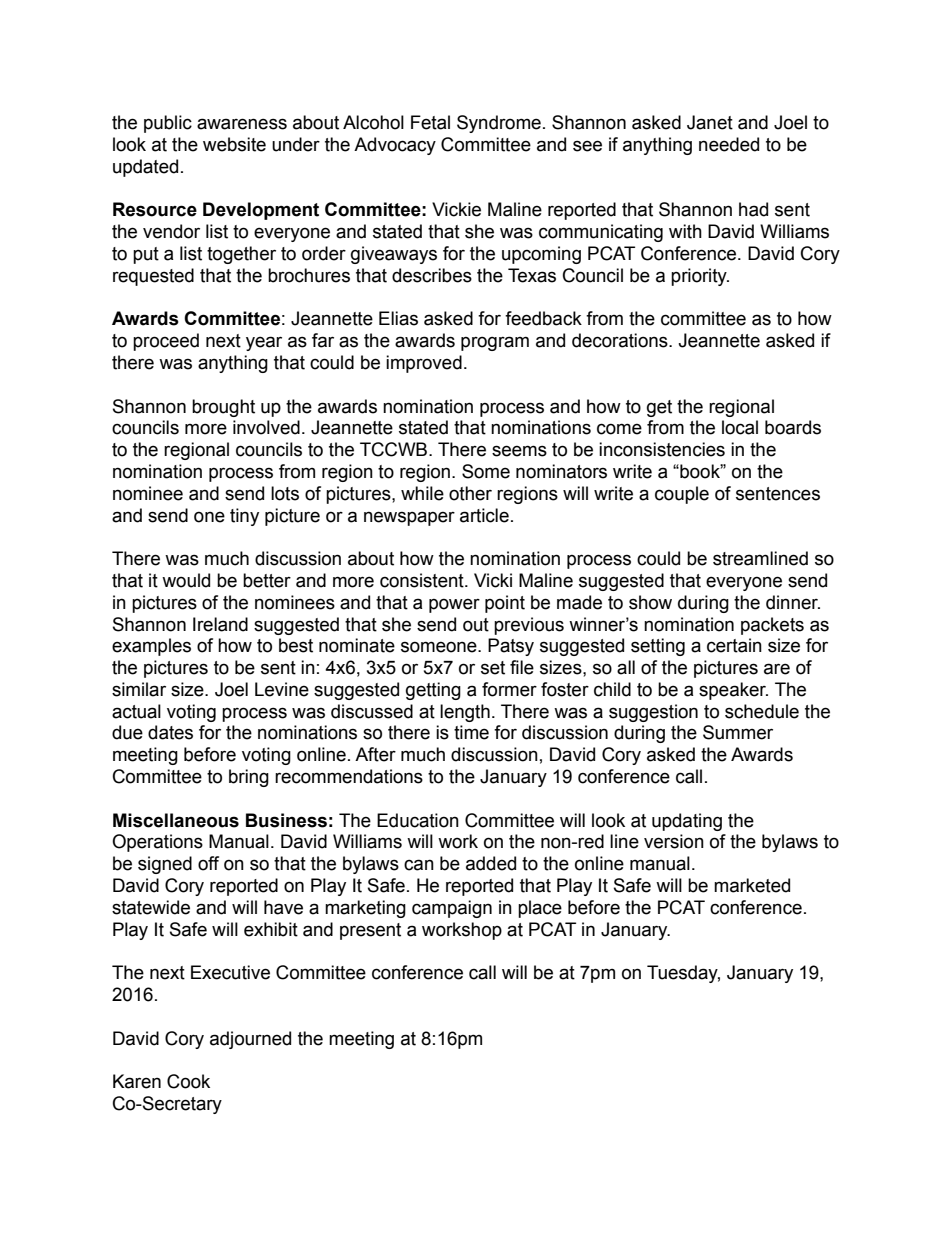 The width and height of the screenshot is (952, 1233). Describe the element at coordinates (220, 624) in the screenshot. I see `Ireland` at that location.
